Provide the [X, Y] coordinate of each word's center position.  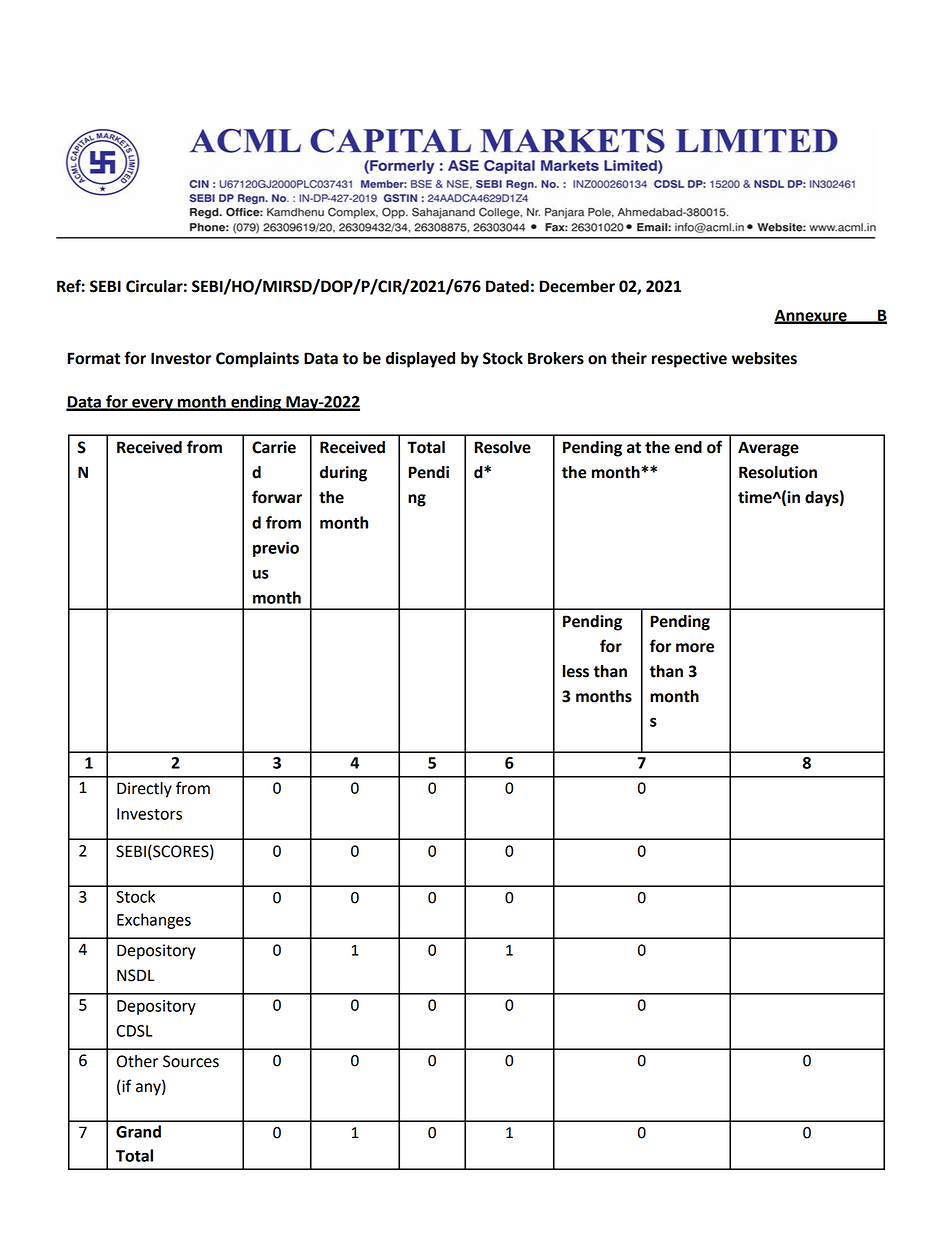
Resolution [778, 472]
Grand [138, 1131]
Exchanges [154, 921]
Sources [191, 1061]
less [576, 671]
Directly [144, 790]
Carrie [274, 447]
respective [689, 360]
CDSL [134, 1031]
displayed [420, 360]
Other [137, 1061]
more [695, 648]
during [343, 474]
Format [94, 358]
